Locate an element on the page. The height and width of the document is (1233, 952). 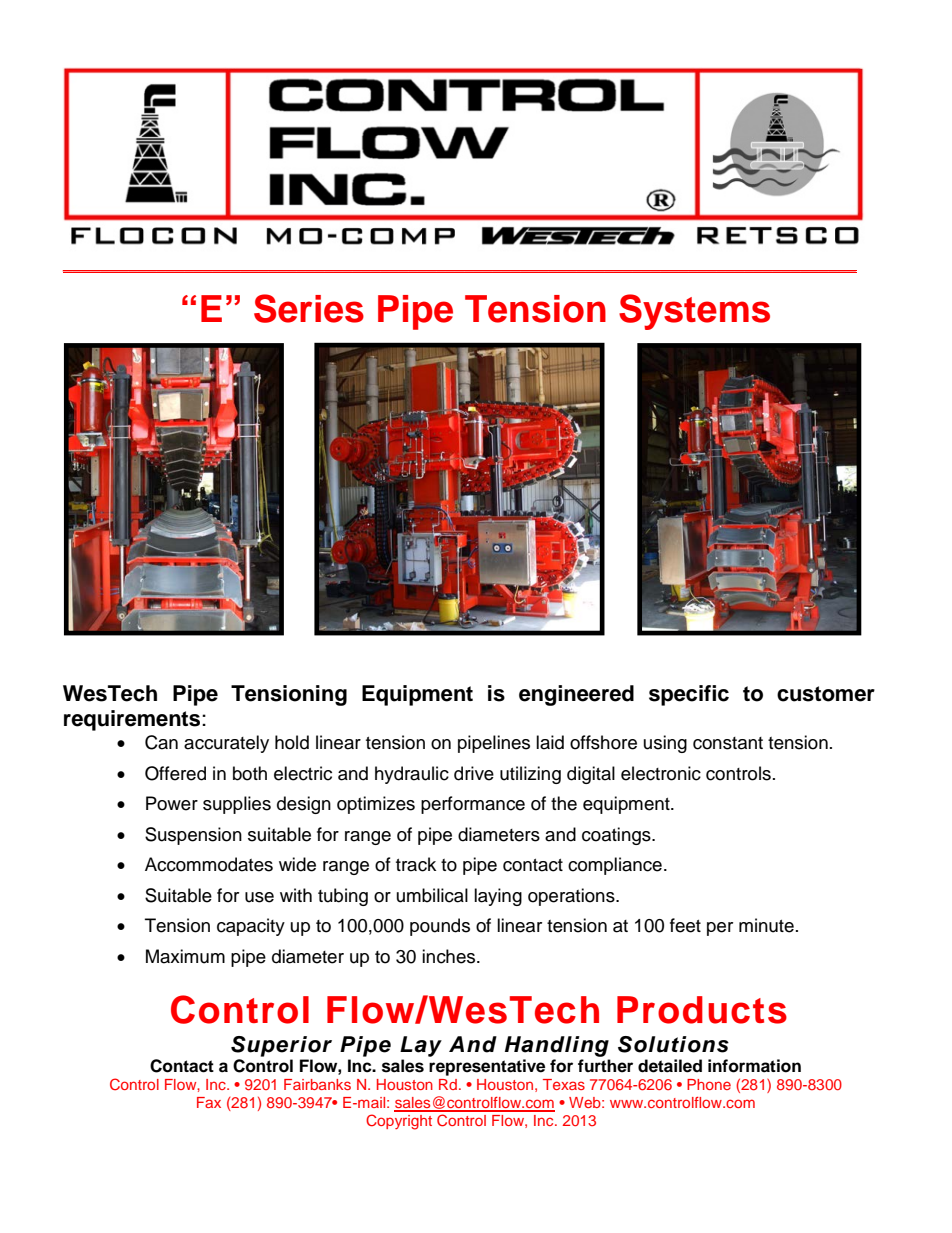
Series is located at coordinates (309, 308).
